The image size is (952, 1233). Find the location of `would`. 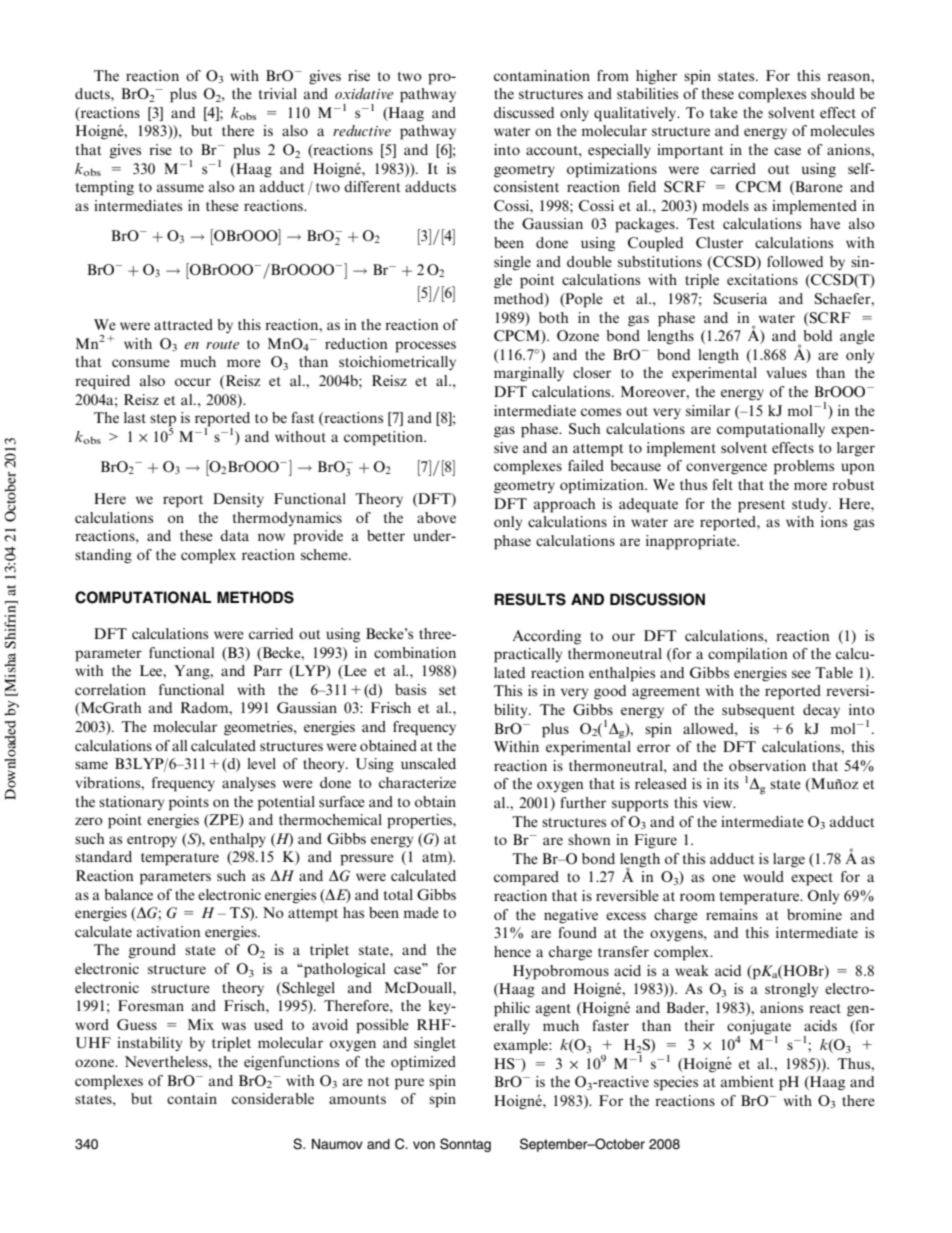

would is located at coordinates (763, 876).
